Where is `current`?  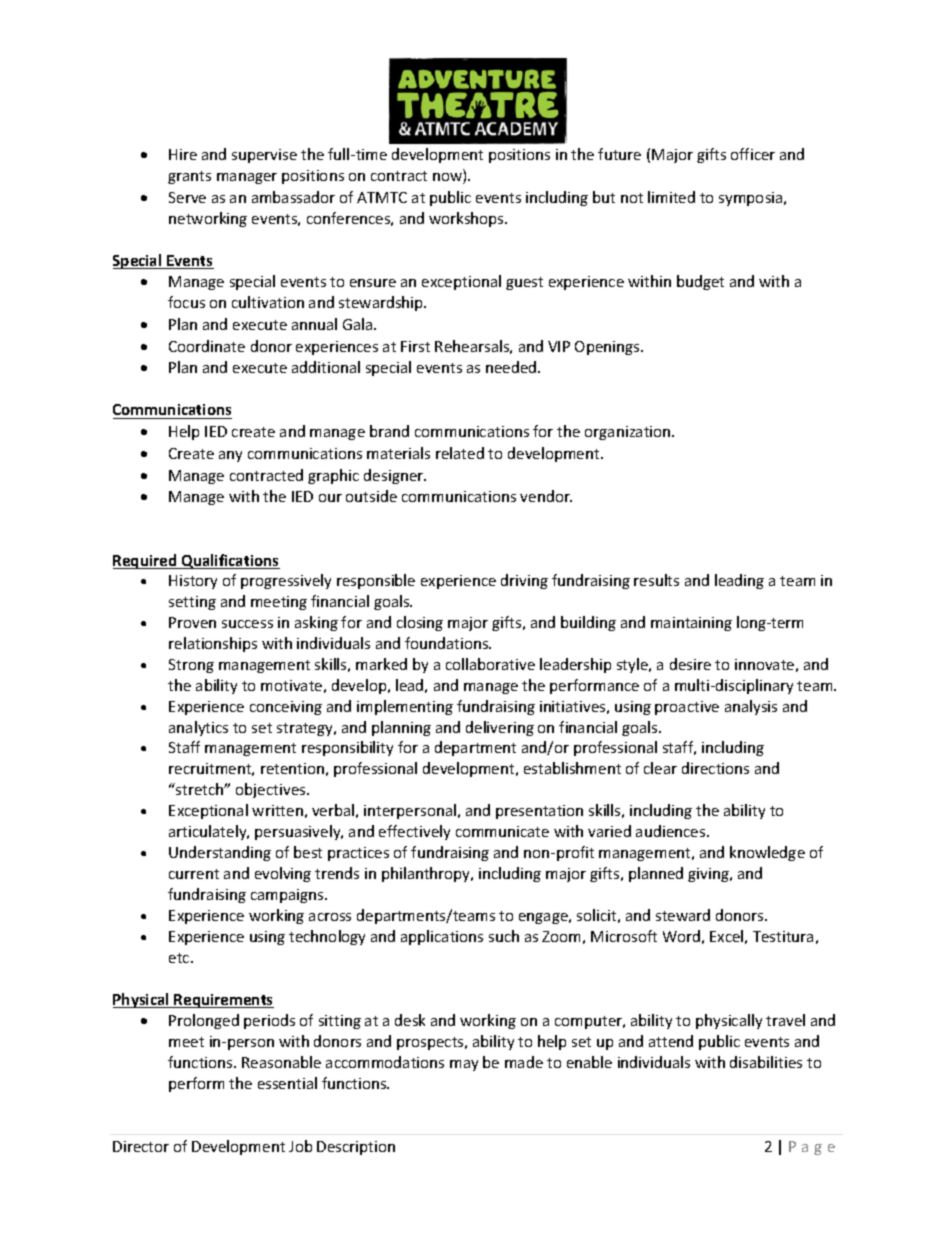 current is located at coordinates (194, 874).
